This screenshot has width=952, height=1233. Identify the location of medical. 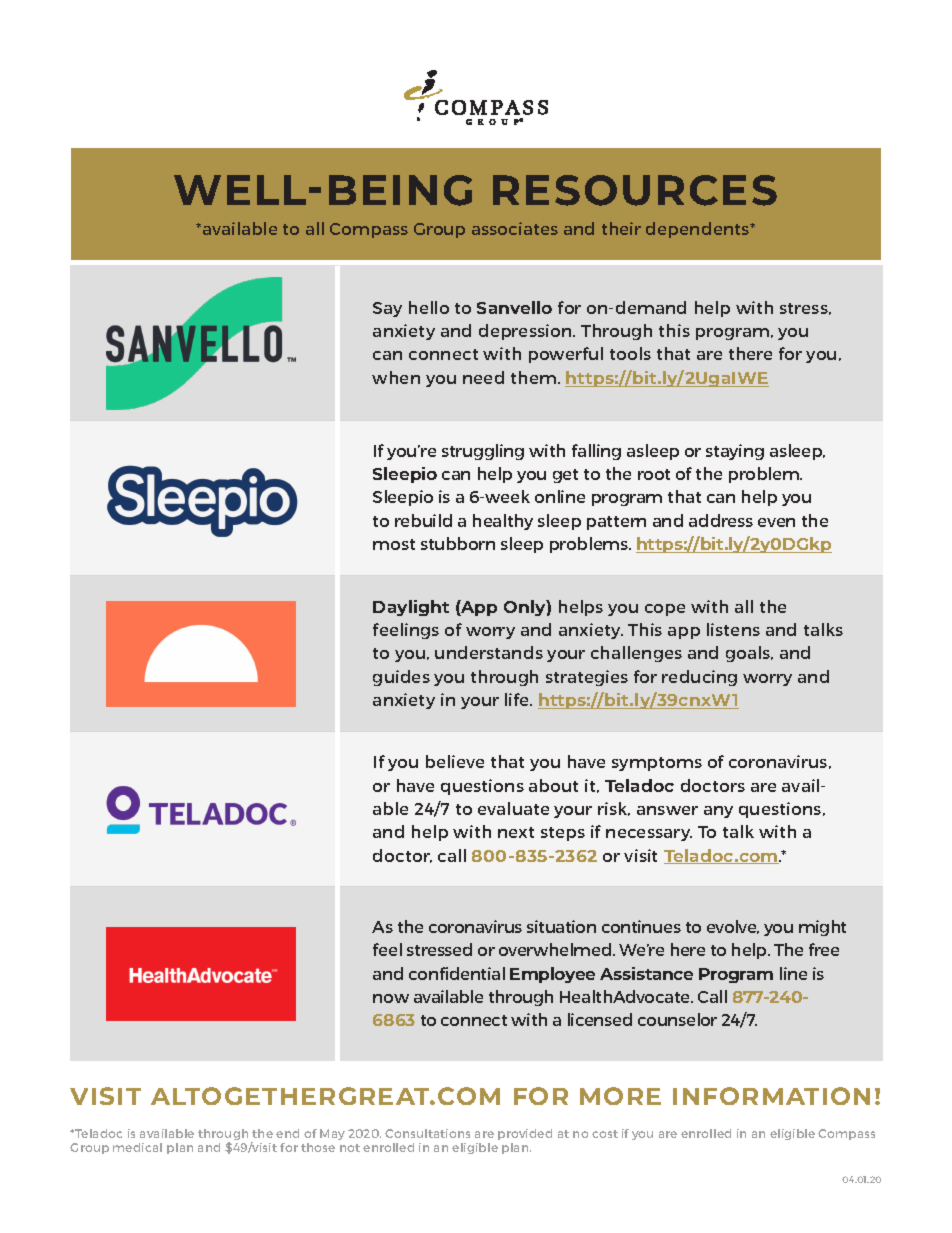
(137, 1147).
